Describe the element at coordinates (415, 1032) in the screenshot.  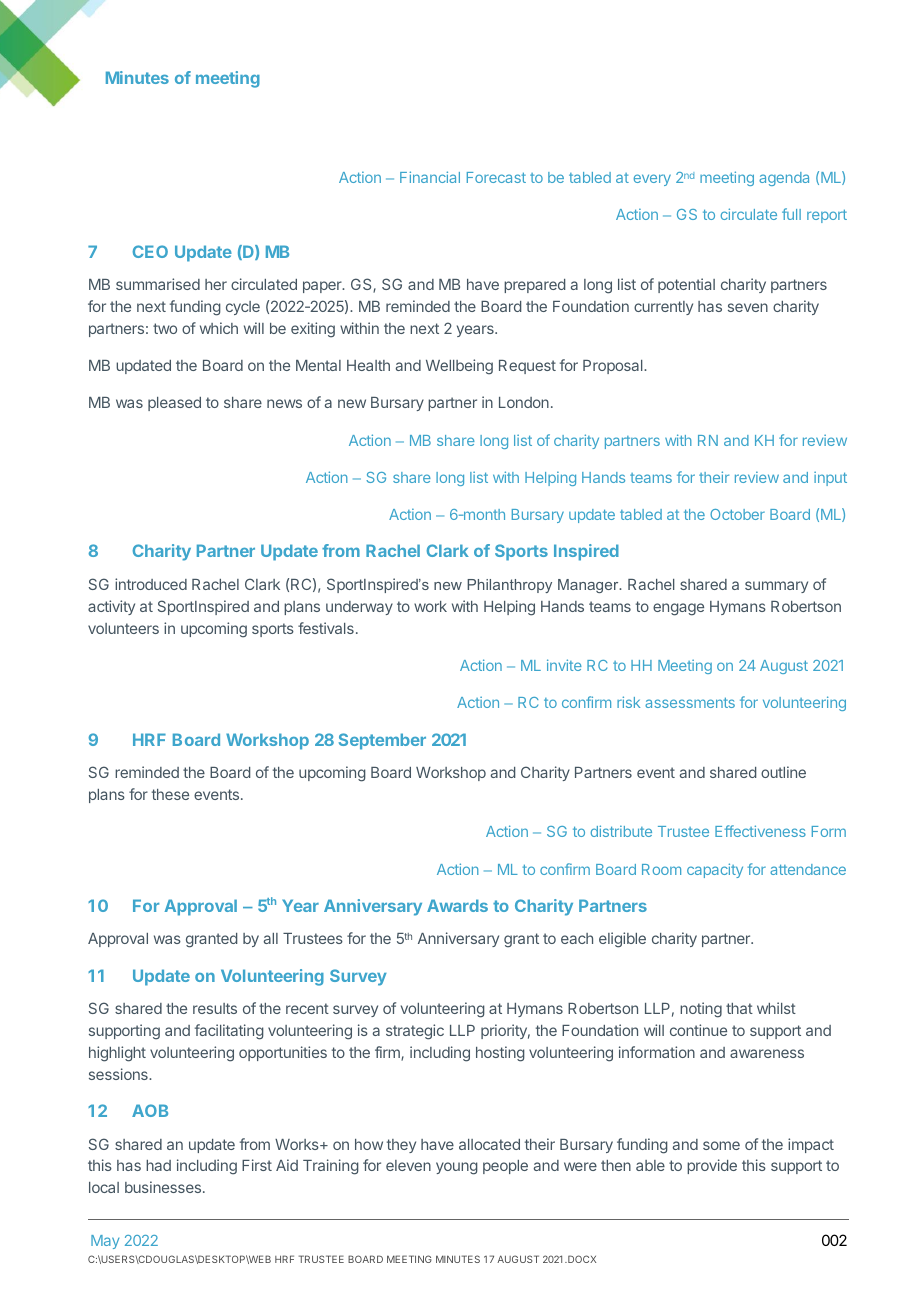
I see `strategic` at that location.
